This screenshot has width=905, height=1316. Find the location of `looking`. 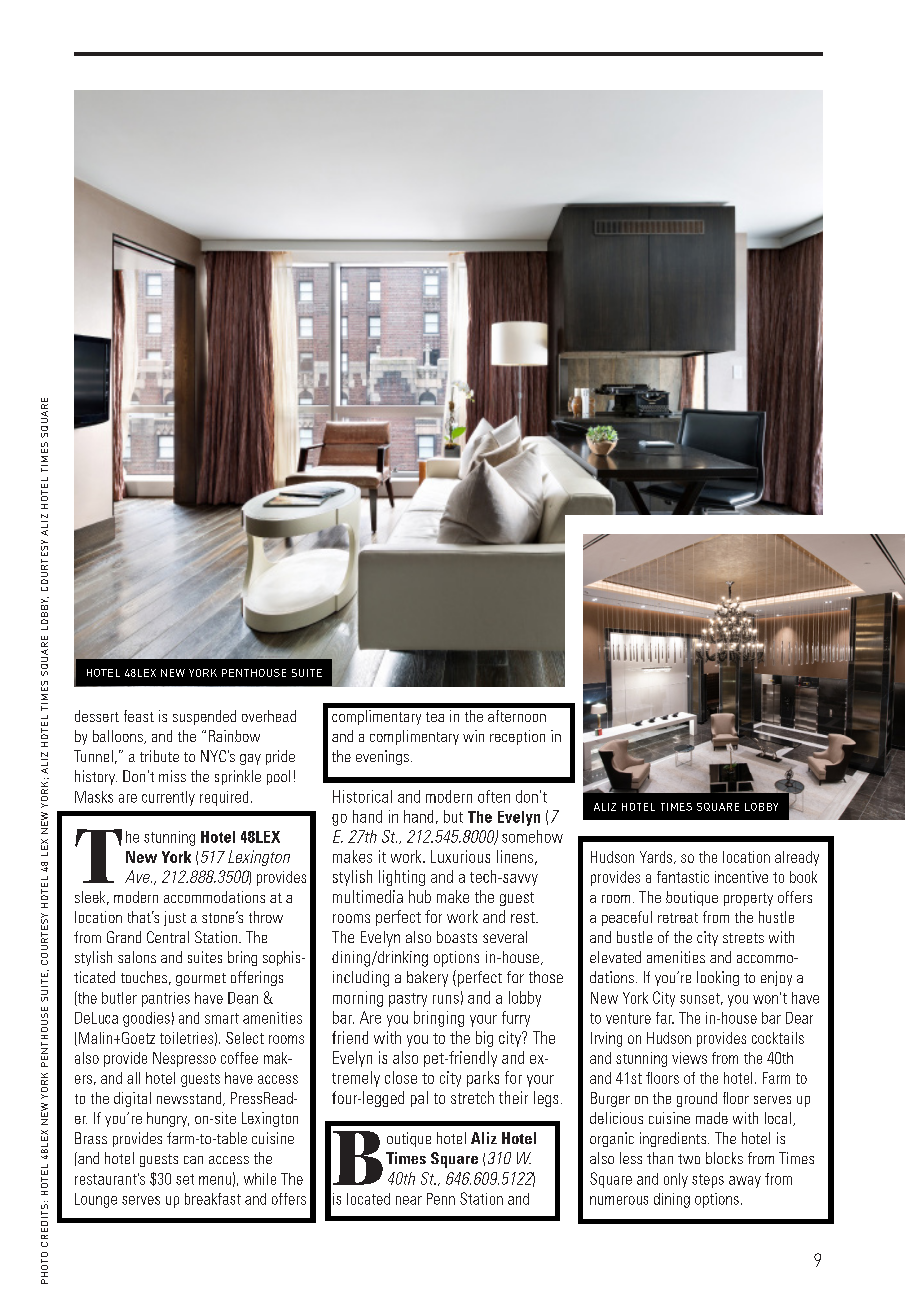

looking is located at coordinates (718, 978).
